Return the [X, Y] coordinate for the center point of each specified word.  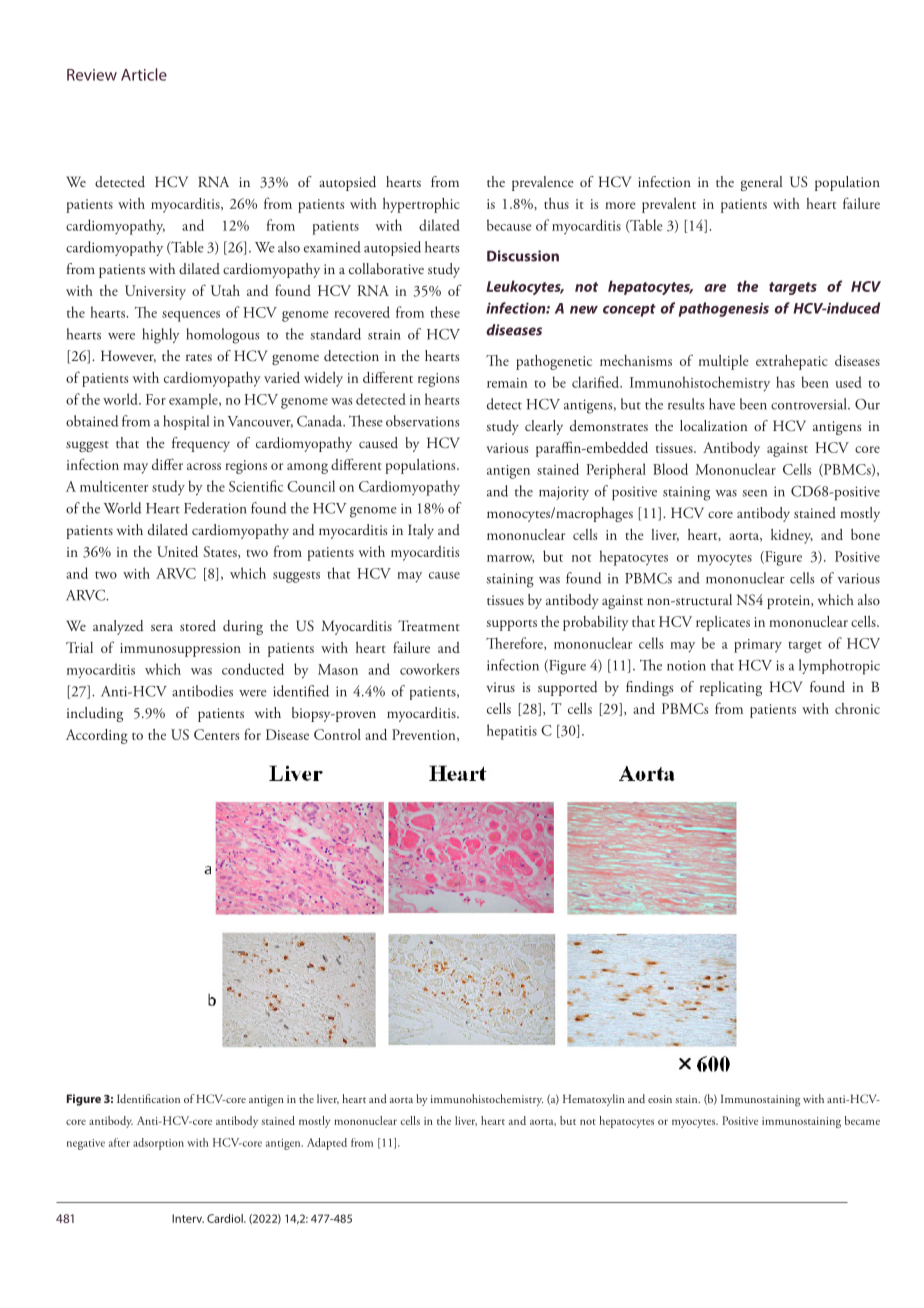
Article [144, 74]
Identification [148, 1098]
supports [511, 625]
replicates [723, 623]
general [761, 183]
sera [162, 627]
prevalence [543, 183]
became [862, 1120]
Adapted [327, 1144]
